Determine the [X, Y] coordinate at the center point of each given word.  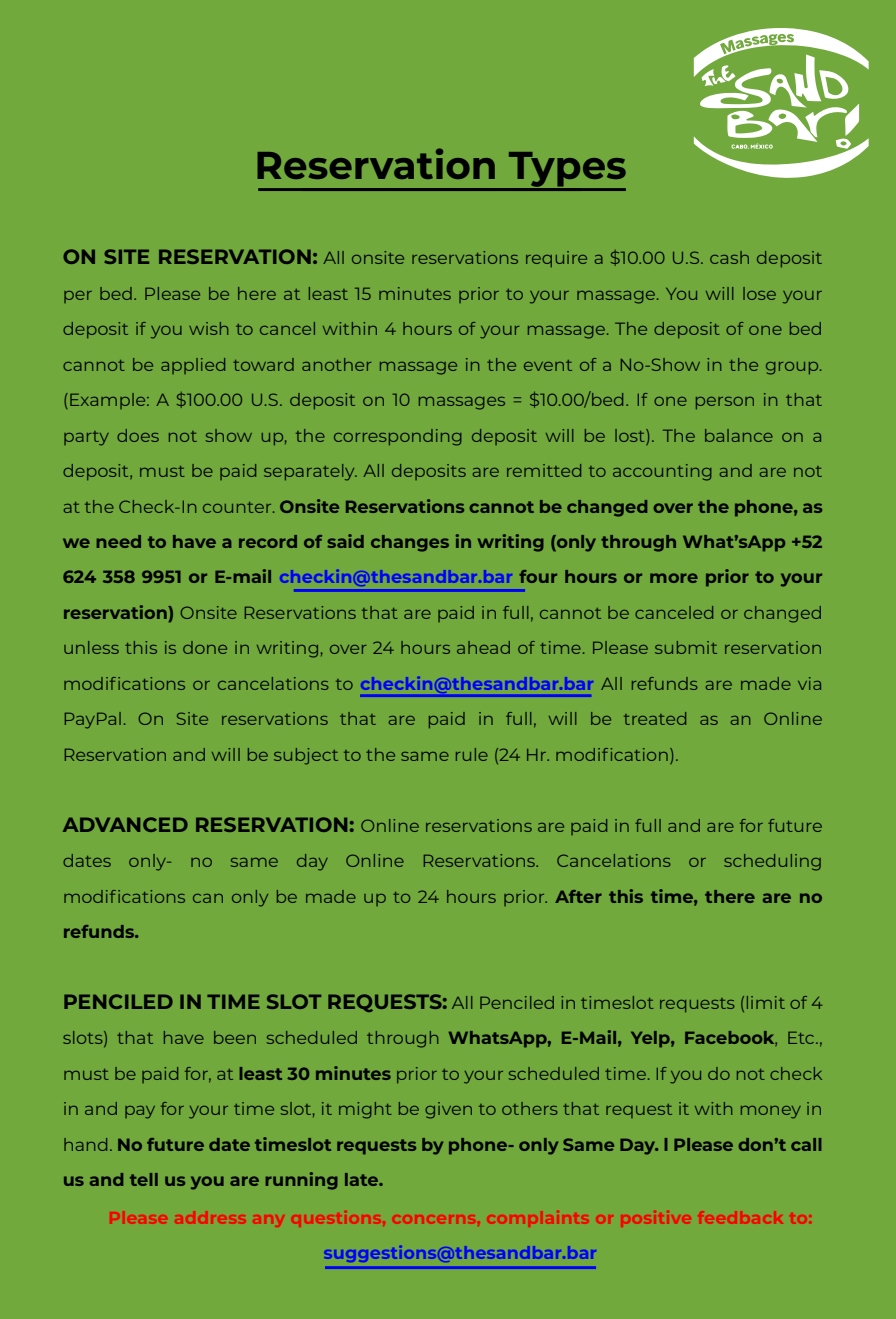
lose [759, 293]
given [448, 1110]
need [118, 541]
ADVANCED [125, 824]
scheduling [772, 862]
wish [208, 328]
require [556, 259]
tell [144, 1179]
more [674, 578]
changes [410, 543]
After [578, 896]
